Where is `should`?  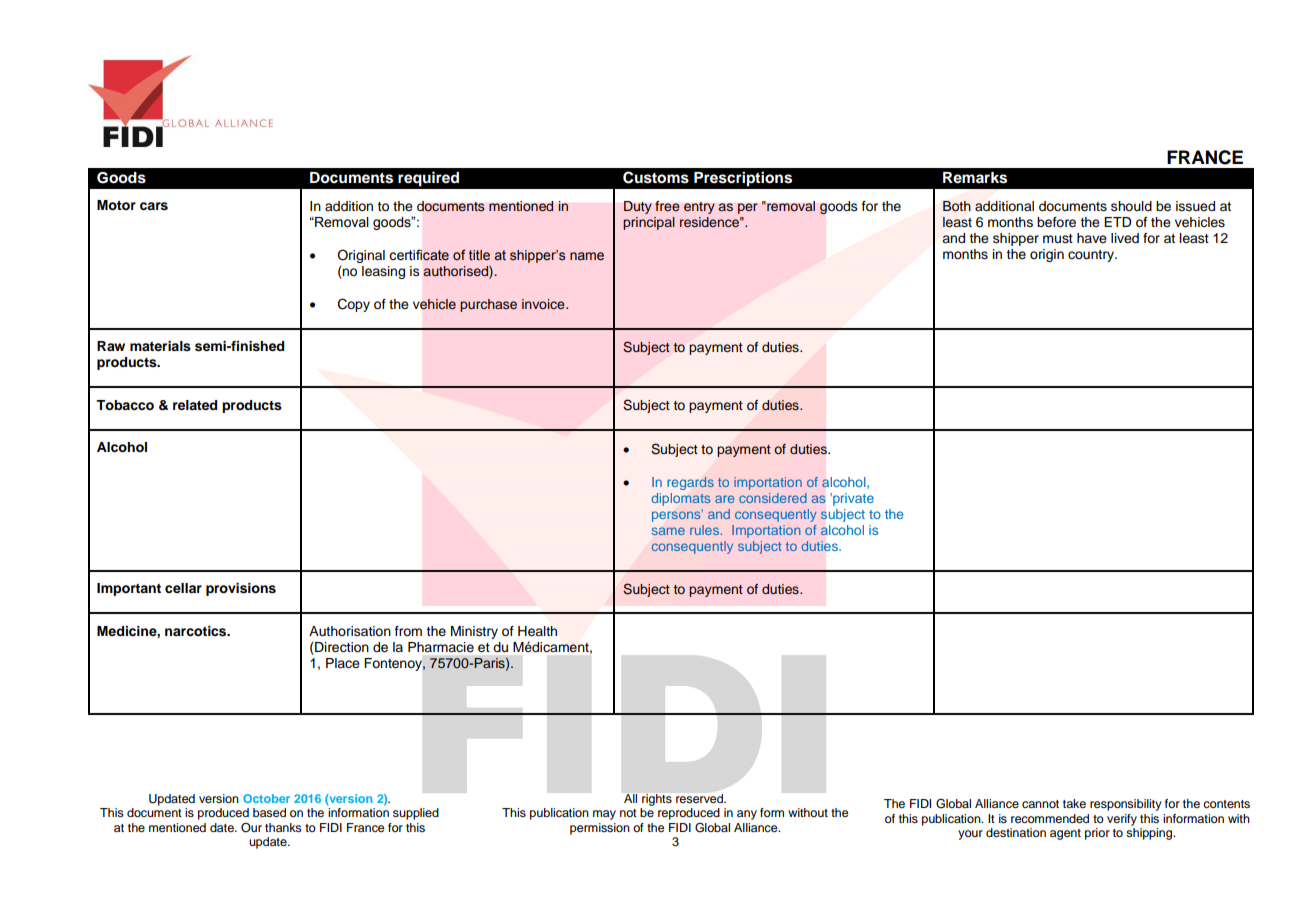 should is located at coordinates (1131, 206).
